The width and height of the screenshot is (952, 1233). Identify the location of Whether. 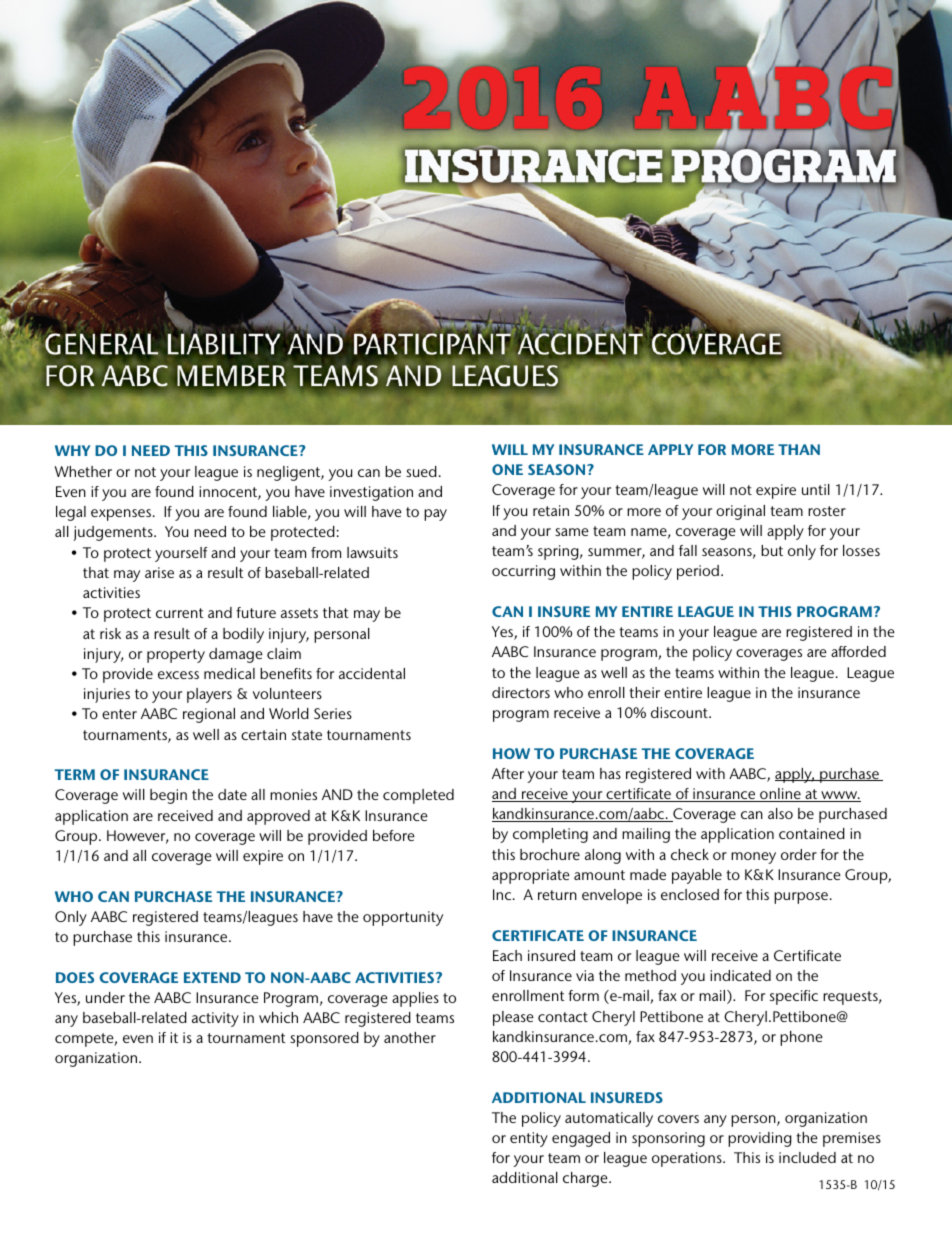
(83, 471).
